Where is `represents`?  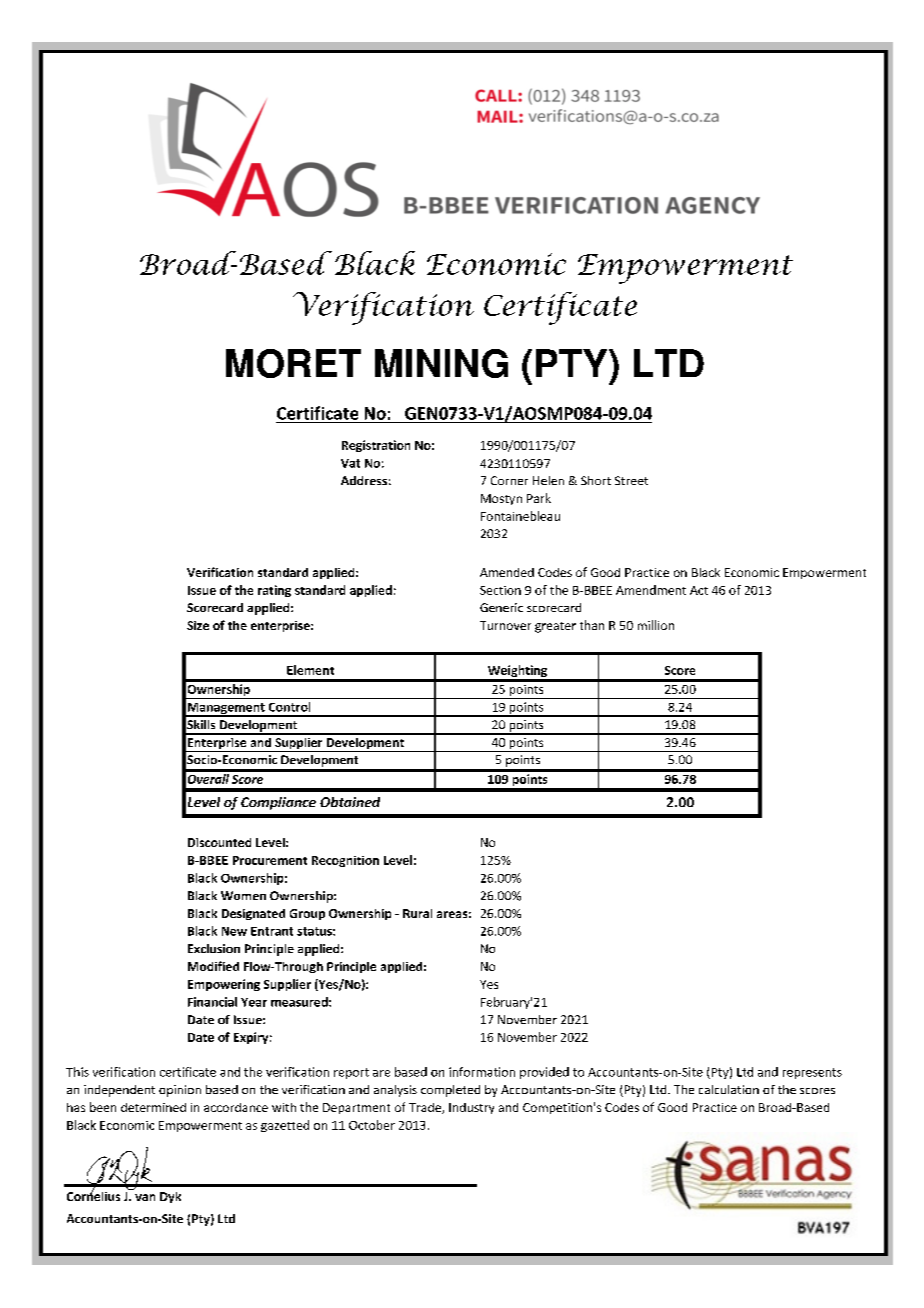 represents is located at coordinates (812, 1073).
